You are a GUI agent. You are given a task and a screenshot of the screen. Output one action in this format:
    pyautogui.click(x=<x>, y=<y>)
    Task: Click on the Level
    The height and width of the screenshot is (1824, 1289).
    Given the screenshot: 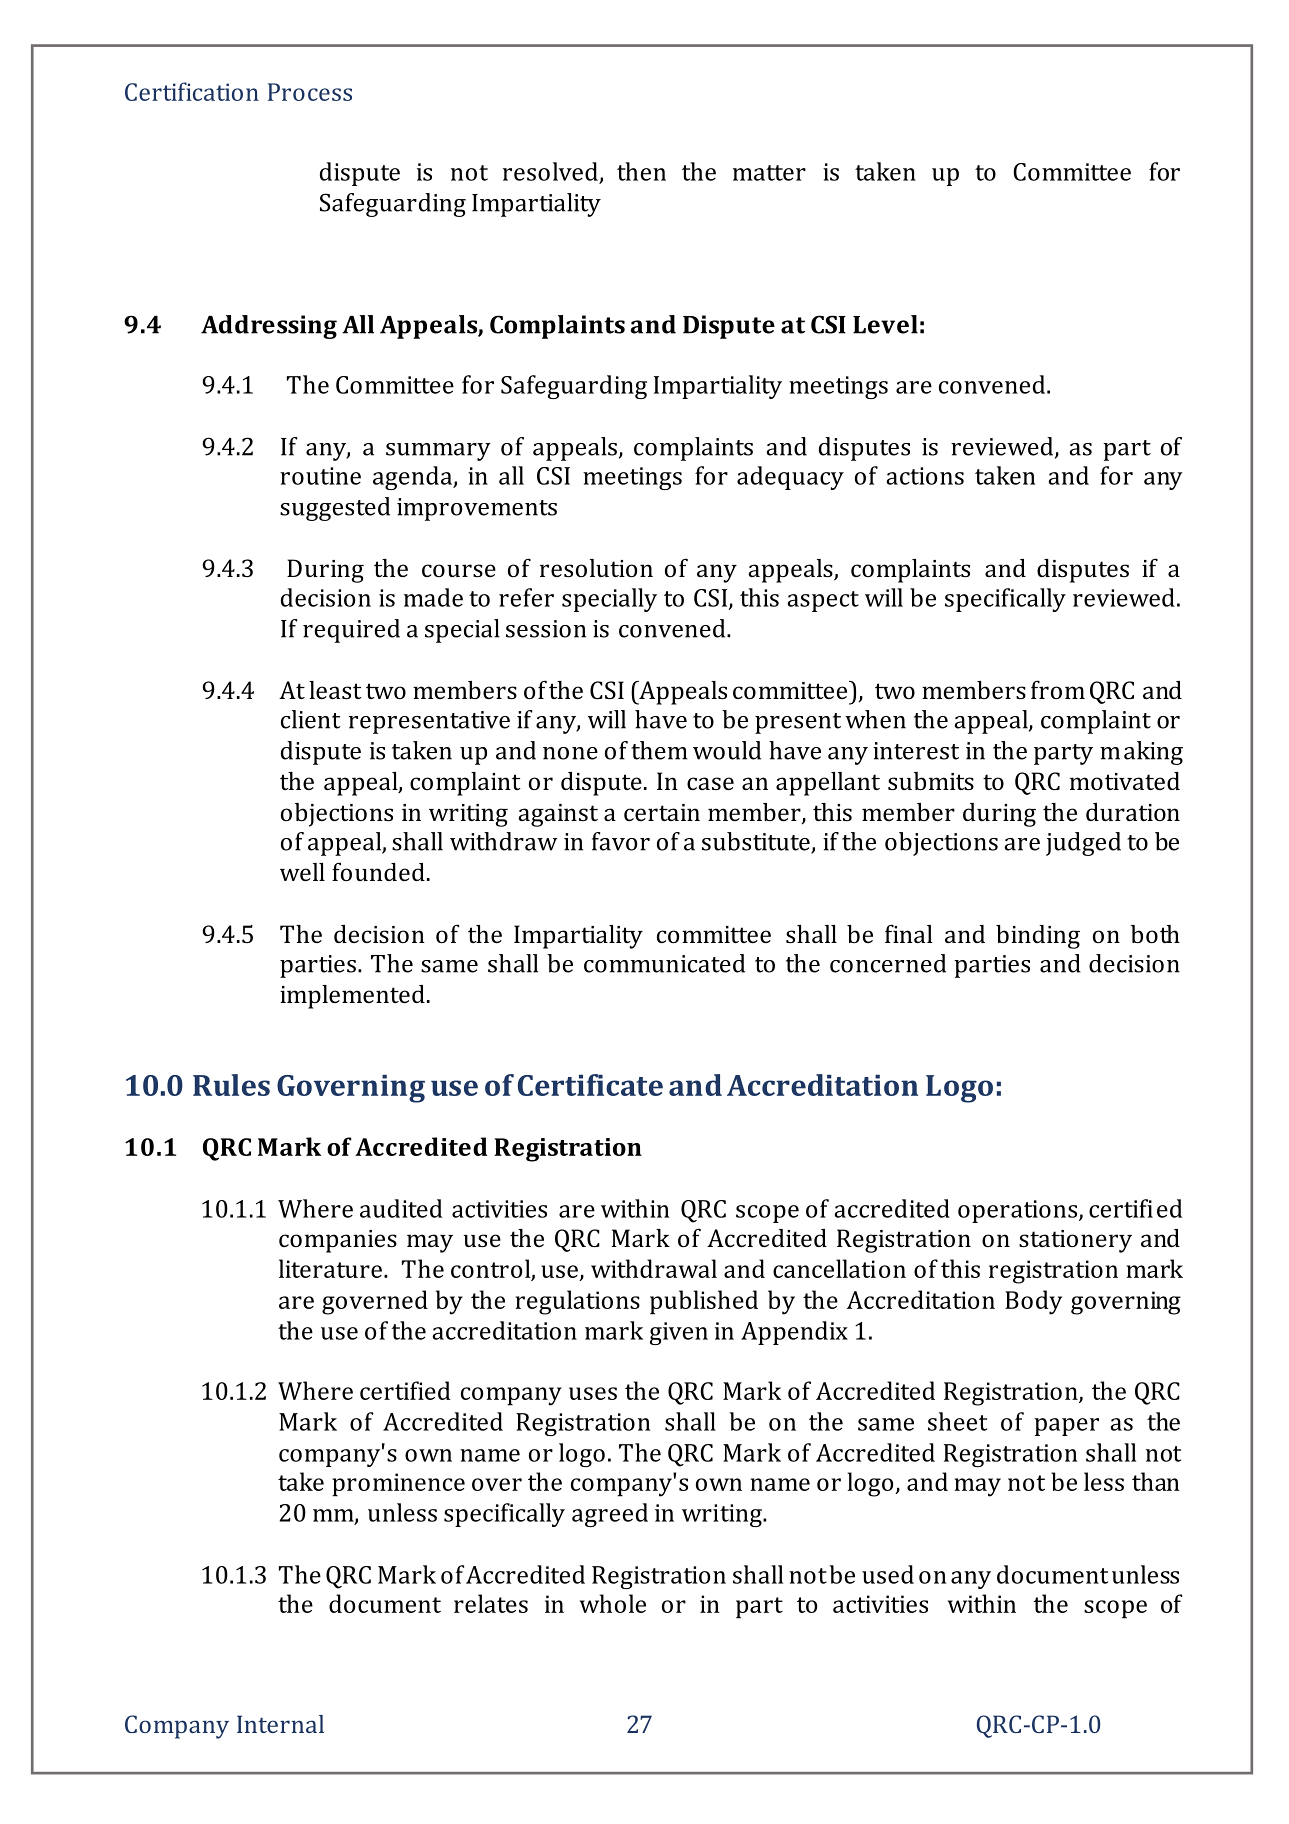 What is the action you would take?
    pyautogui.click(x=885, y=324)
